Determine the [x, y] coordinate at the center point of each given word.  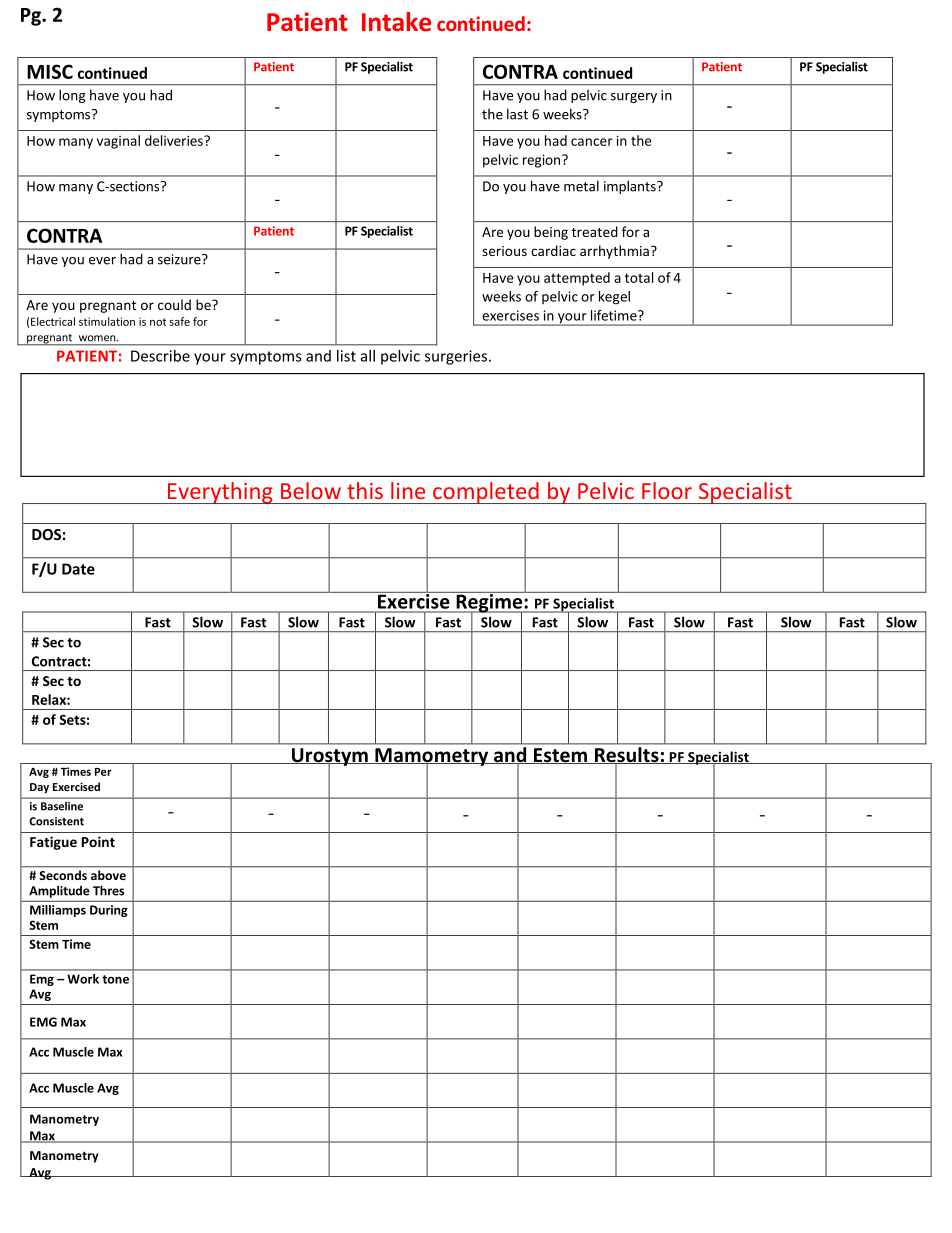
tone [115, 979]
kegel [614, 298]
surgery [634, 98]
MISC [50, 71]
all [368, 356]
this [365, 490]
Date [78, 569]
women [98, 338]
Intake [396, 22]
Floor [667, 490]
